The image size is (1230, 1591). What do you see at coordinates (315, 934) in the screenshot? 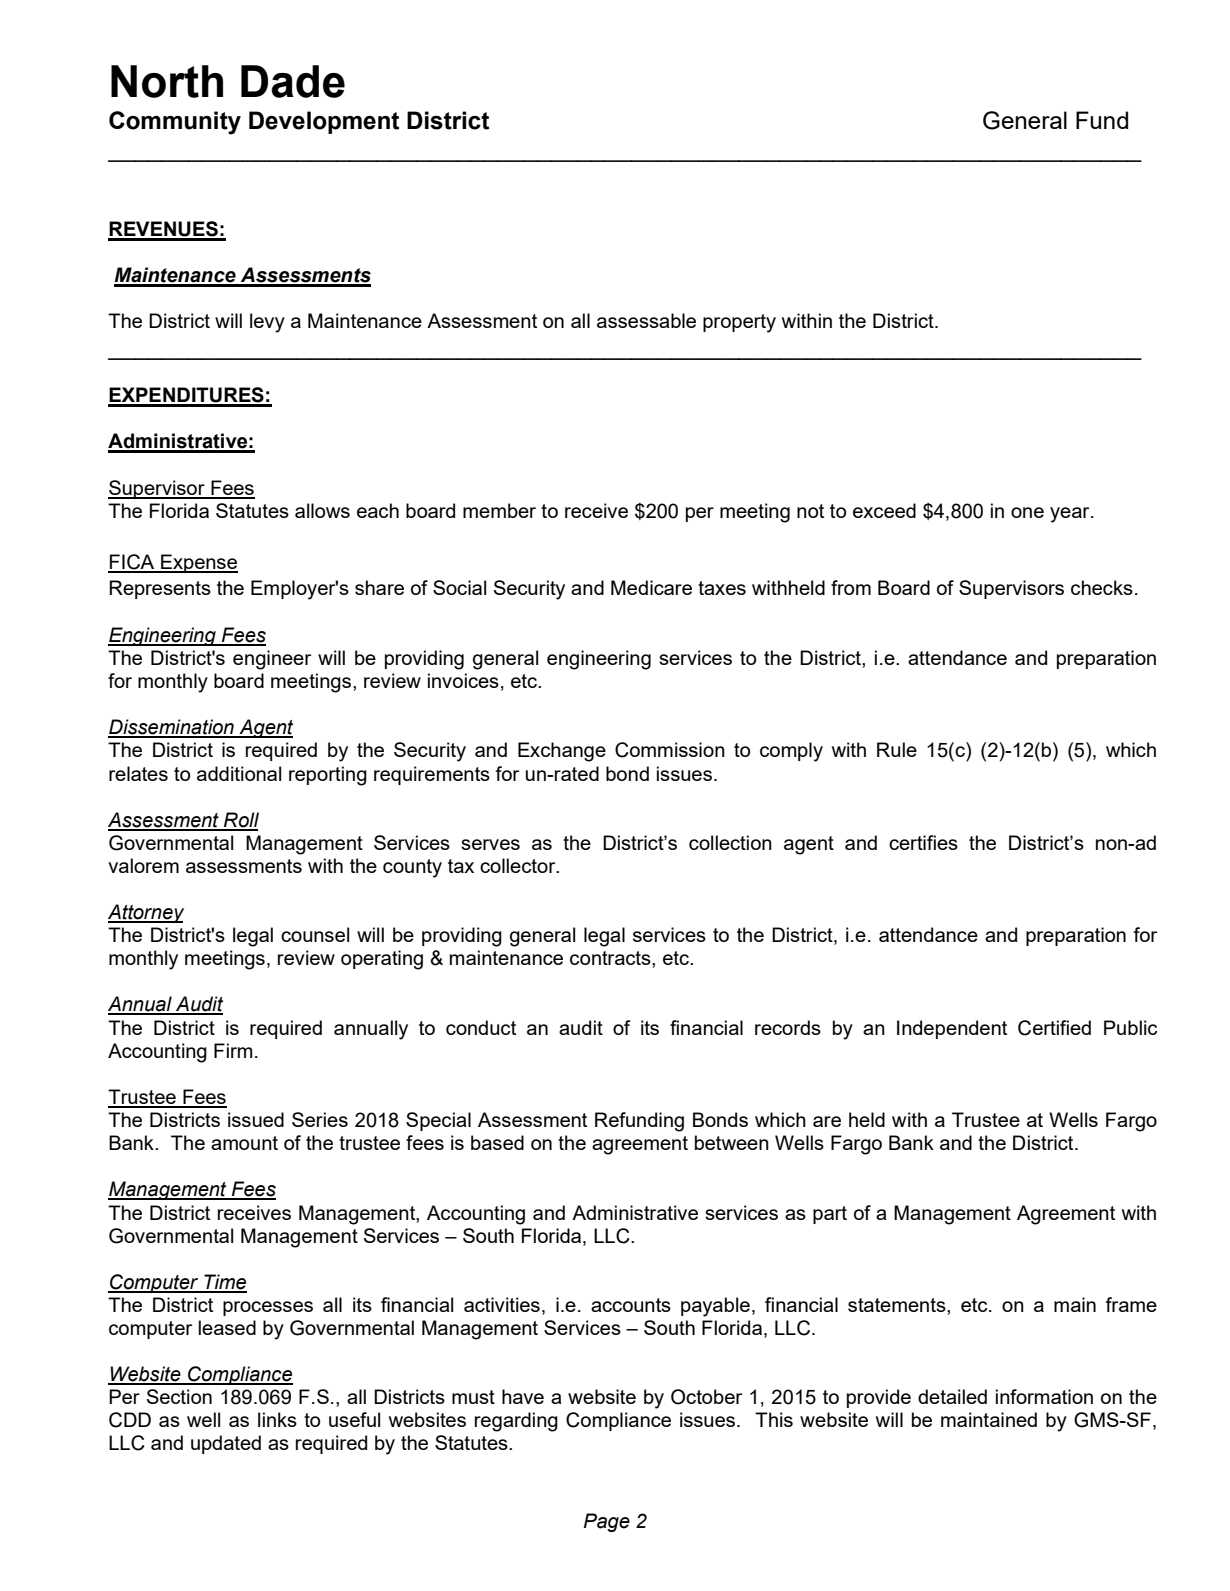
I see `counsel` at bounding box center [315, 934].
